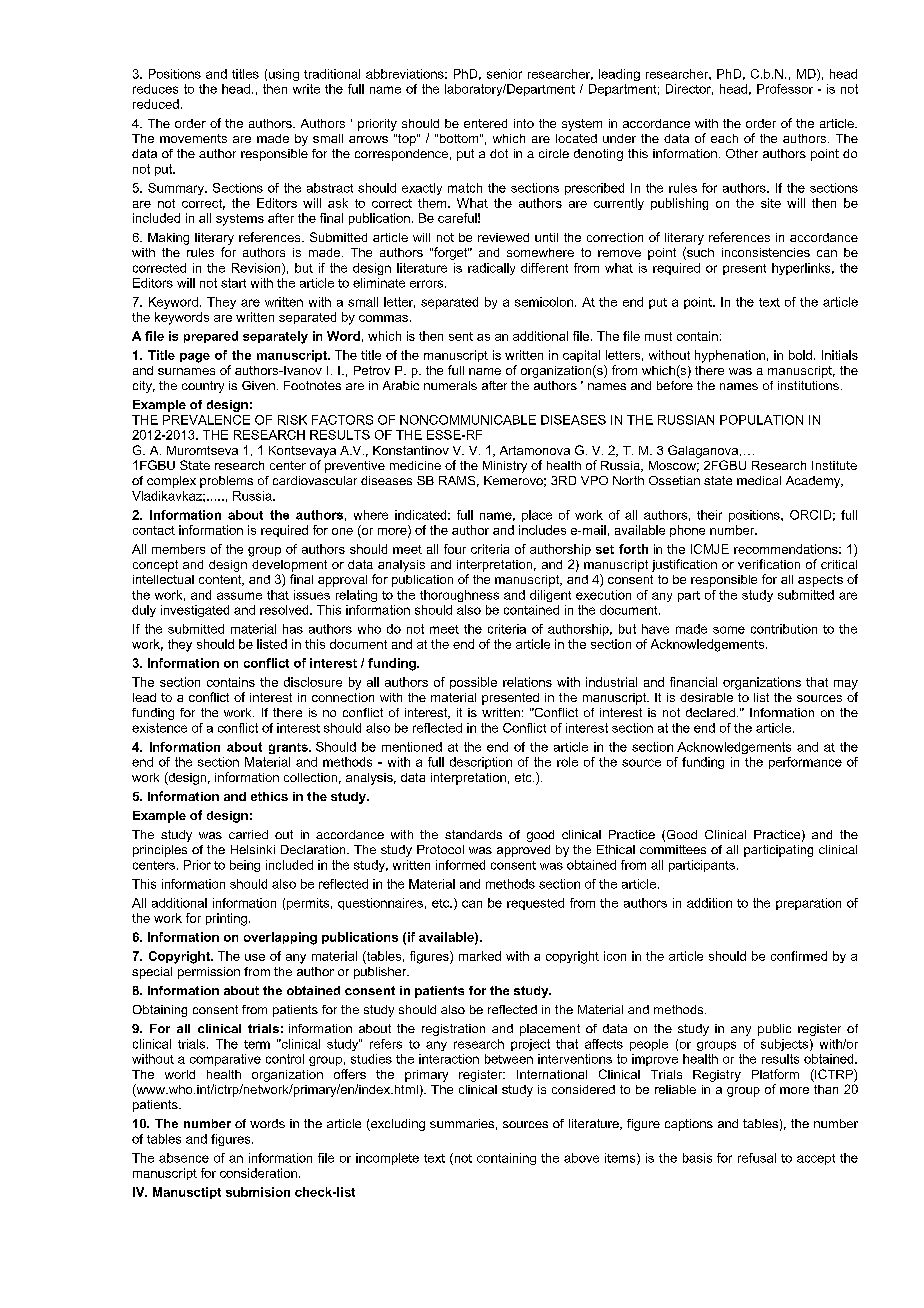  I want to click on contribution, so click(784, 629).
